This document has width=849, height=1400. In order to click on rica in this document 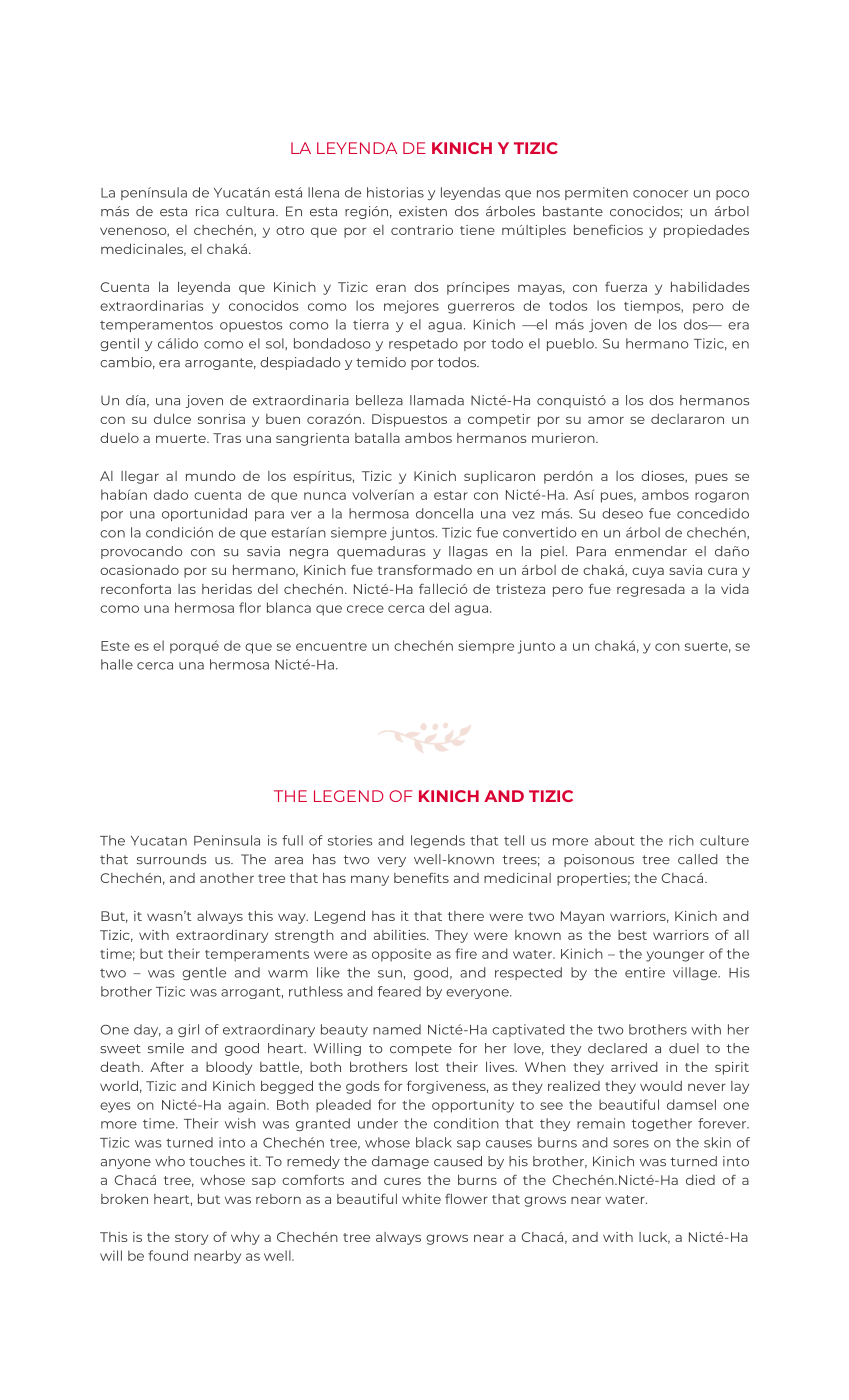, I will do `click(207, 211)`.
